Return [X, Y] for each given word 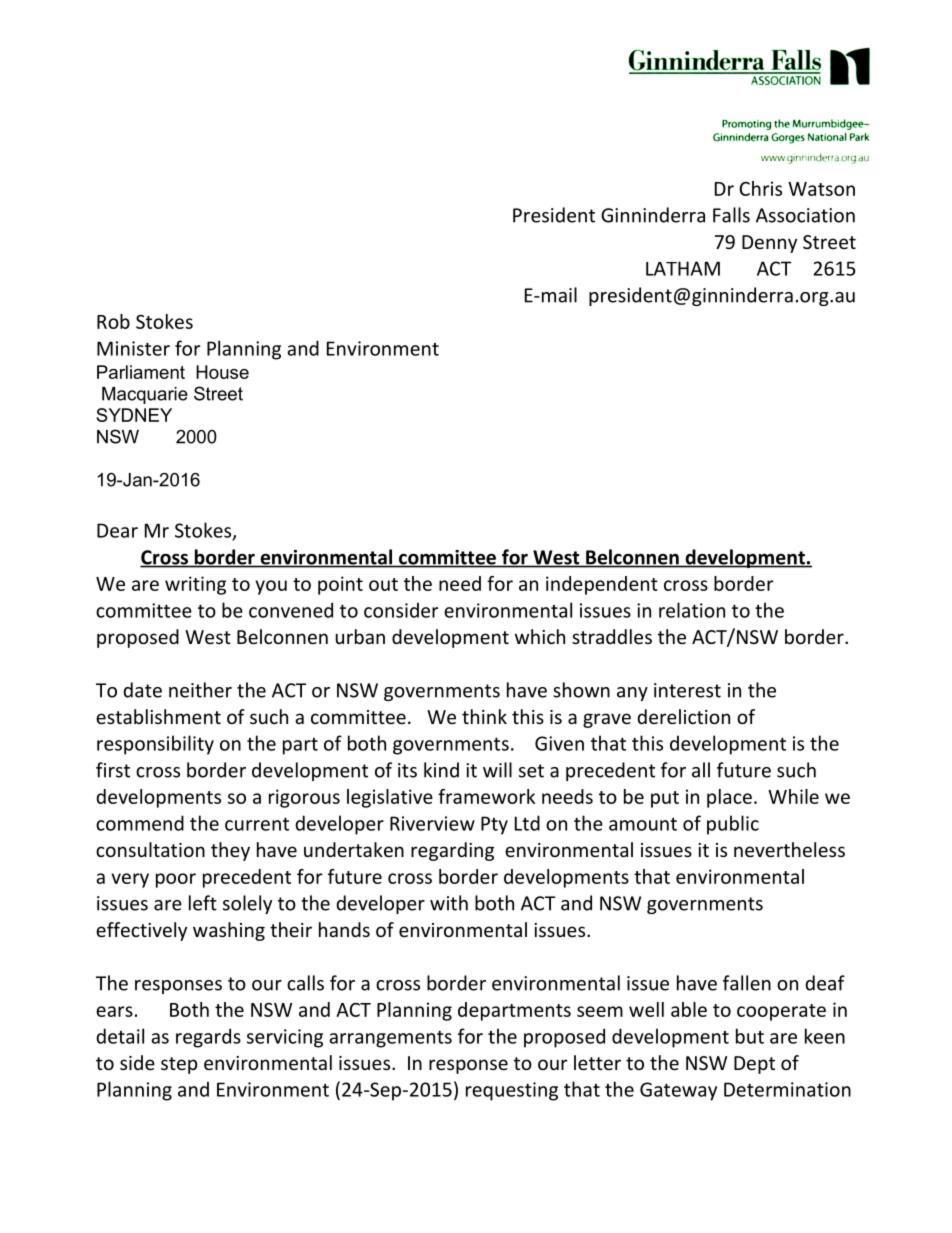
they [230, 851]
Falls [731, 215]
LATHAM [683, 268]
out [383, 584]
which [540, 636]
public [733, 825]
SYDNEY [134, 415]
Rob [113, 321]
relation [692, 610]
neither [200, 690]
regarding [452, 851]
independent [602, 585]
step [179, 1065]
